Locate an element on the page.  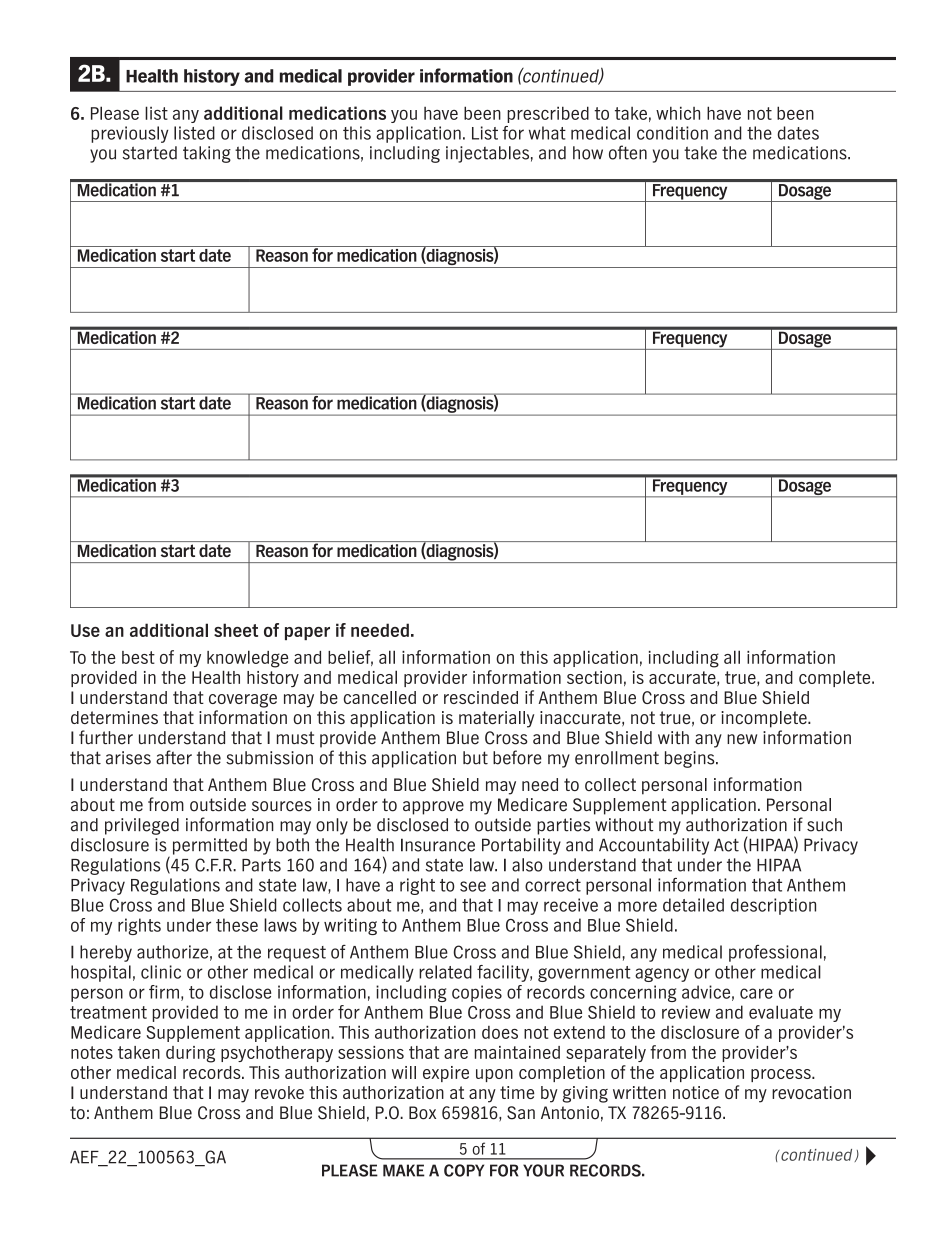
how is located at coordinates (588, 153).
